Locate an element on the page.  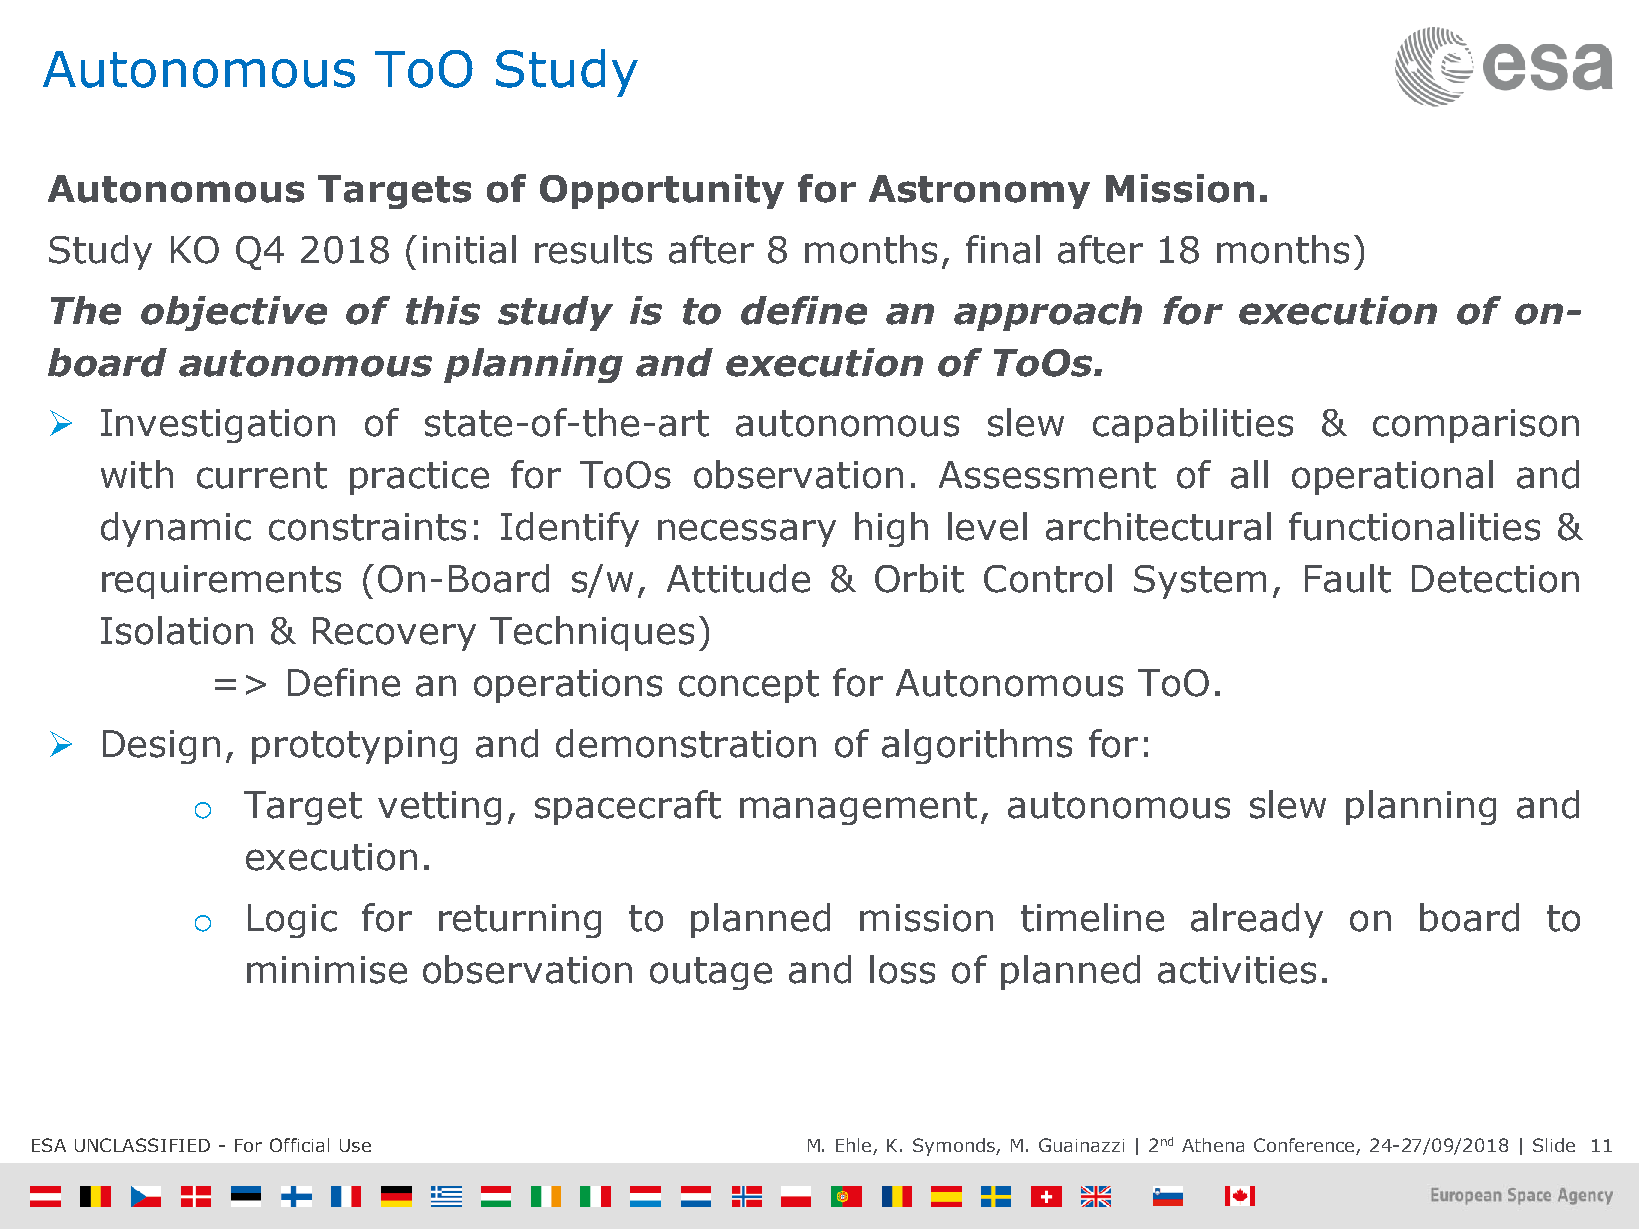
final is located at coordinates (1003, 249).
